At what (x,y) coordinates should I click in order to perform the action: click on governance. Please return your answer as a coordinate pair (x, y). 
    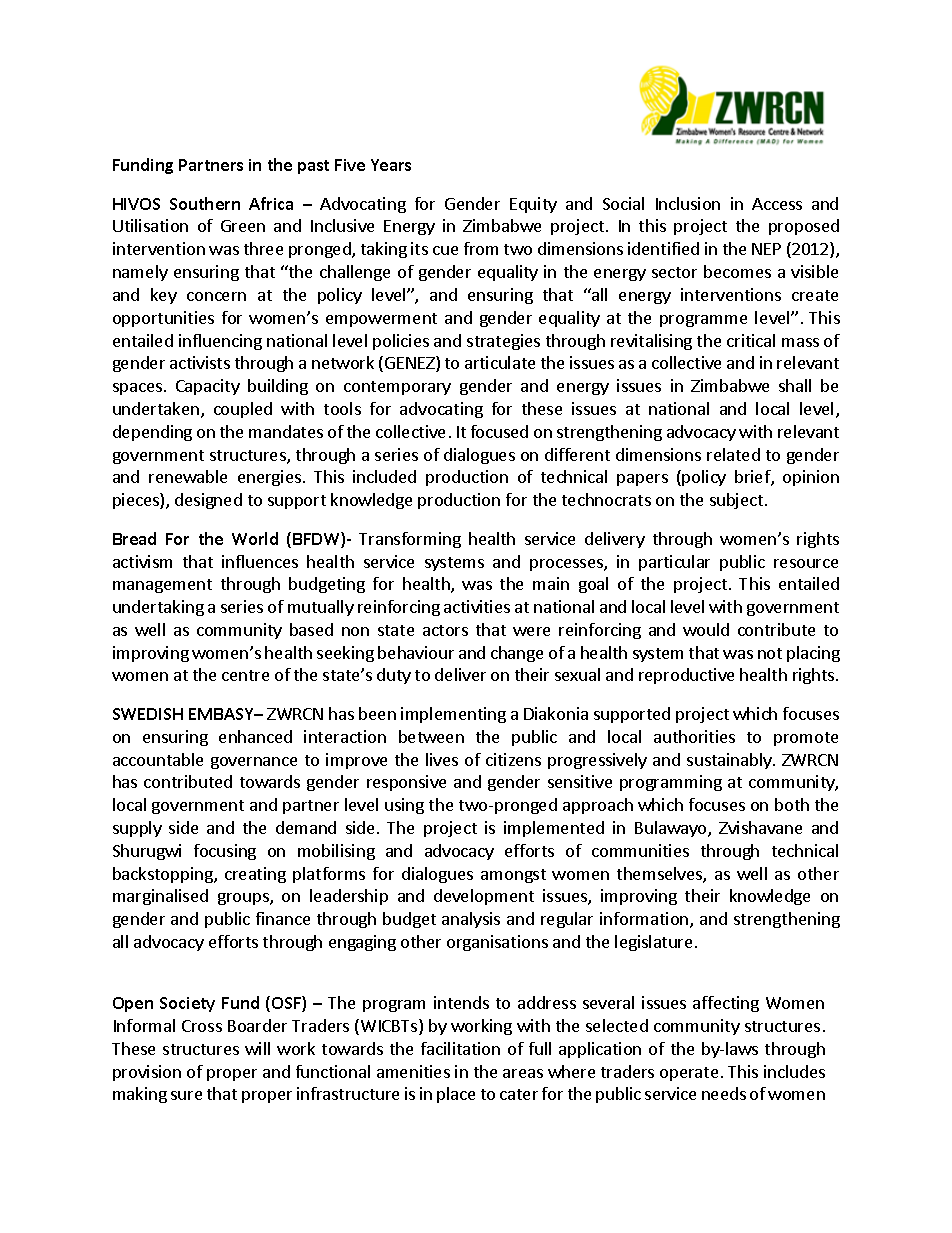
    Looking at the image, I should click on (254, 763).
